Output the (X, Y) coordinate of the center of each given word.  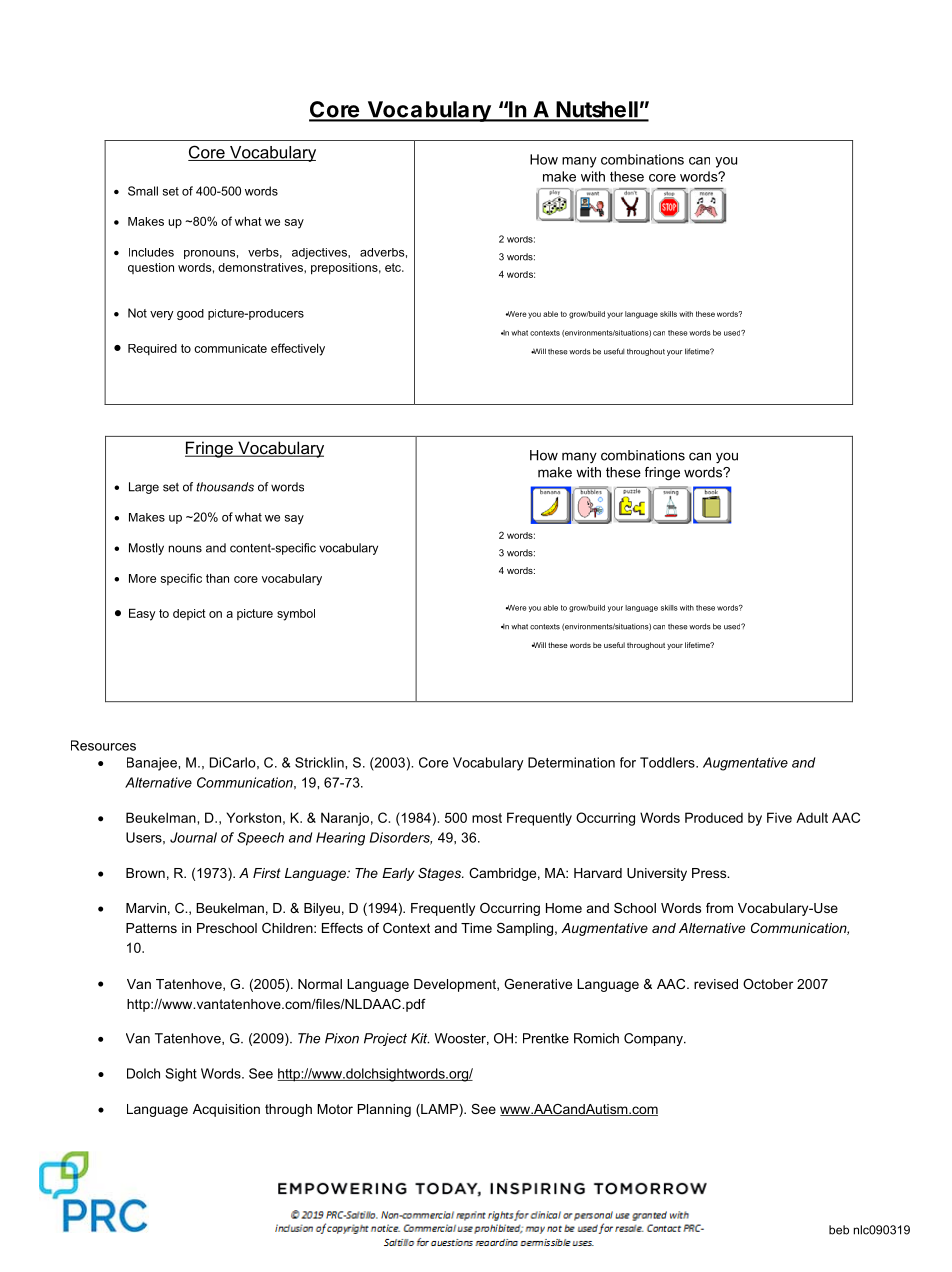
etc (394, 267)
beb (839, 1230)
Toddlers (668, 762)
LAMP (439, 1109)
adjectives (320, 253)
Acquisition (226, 1110)
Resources (103, 745)
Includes (151, 252)
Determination (571, 762)
